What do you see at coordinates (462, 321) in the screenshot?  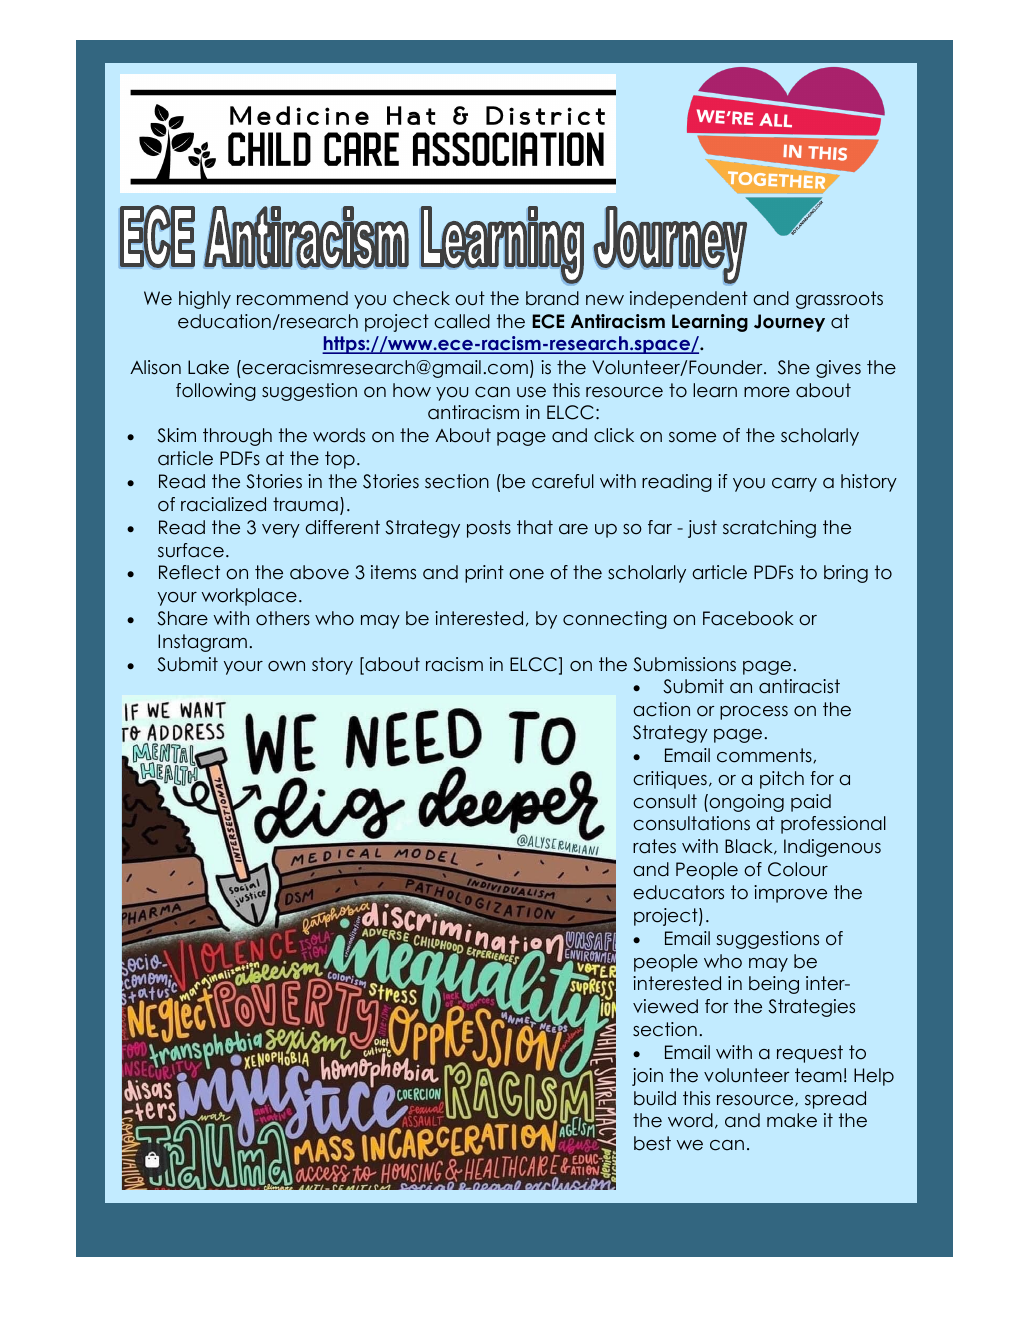 I see `called` at bounding box center [462, 321].
